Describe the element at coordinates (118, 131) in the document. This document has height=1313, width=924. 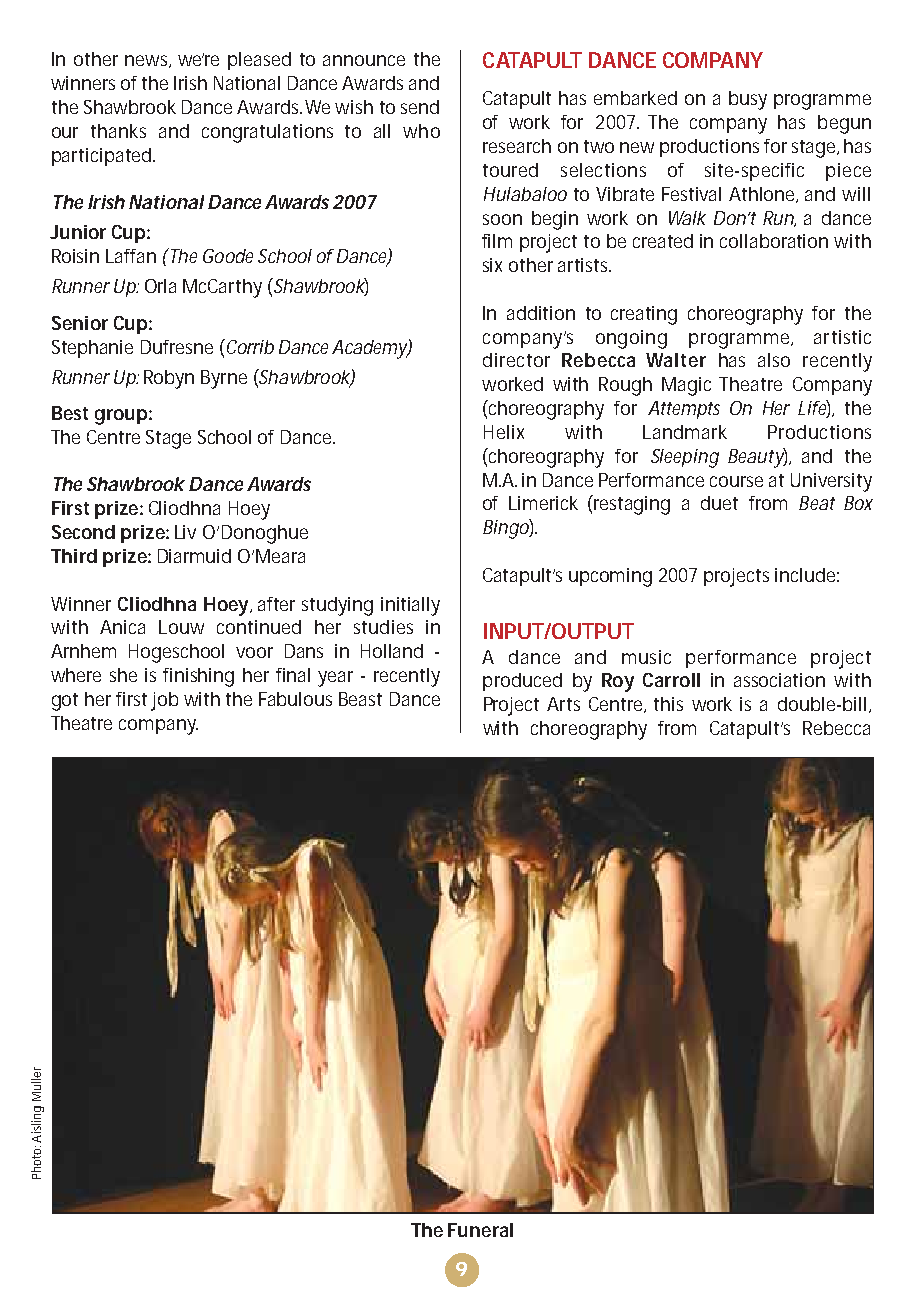
I see `thanks` at that location.
